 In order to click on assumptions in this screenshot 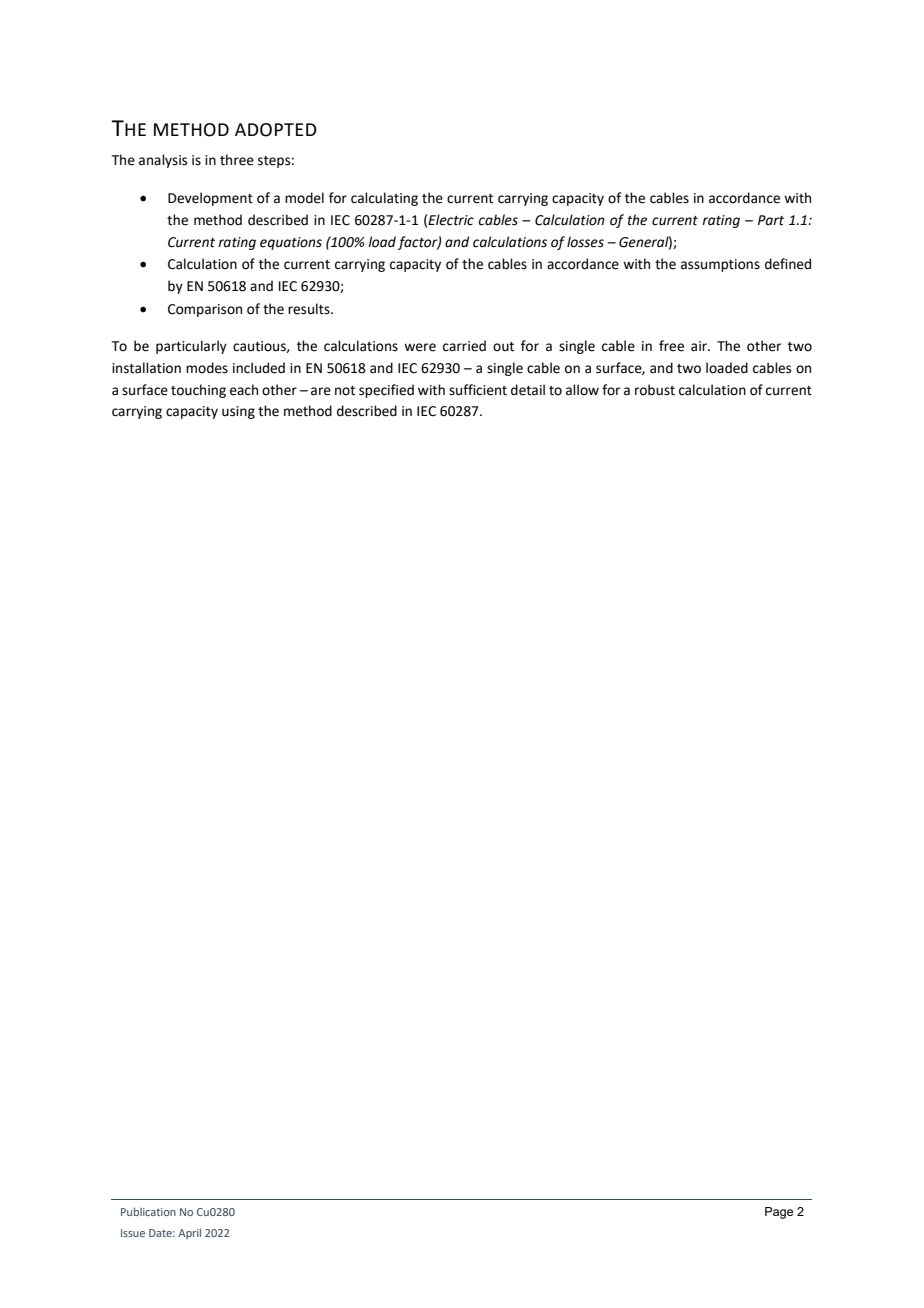, I will do `click(720, 265)`.
